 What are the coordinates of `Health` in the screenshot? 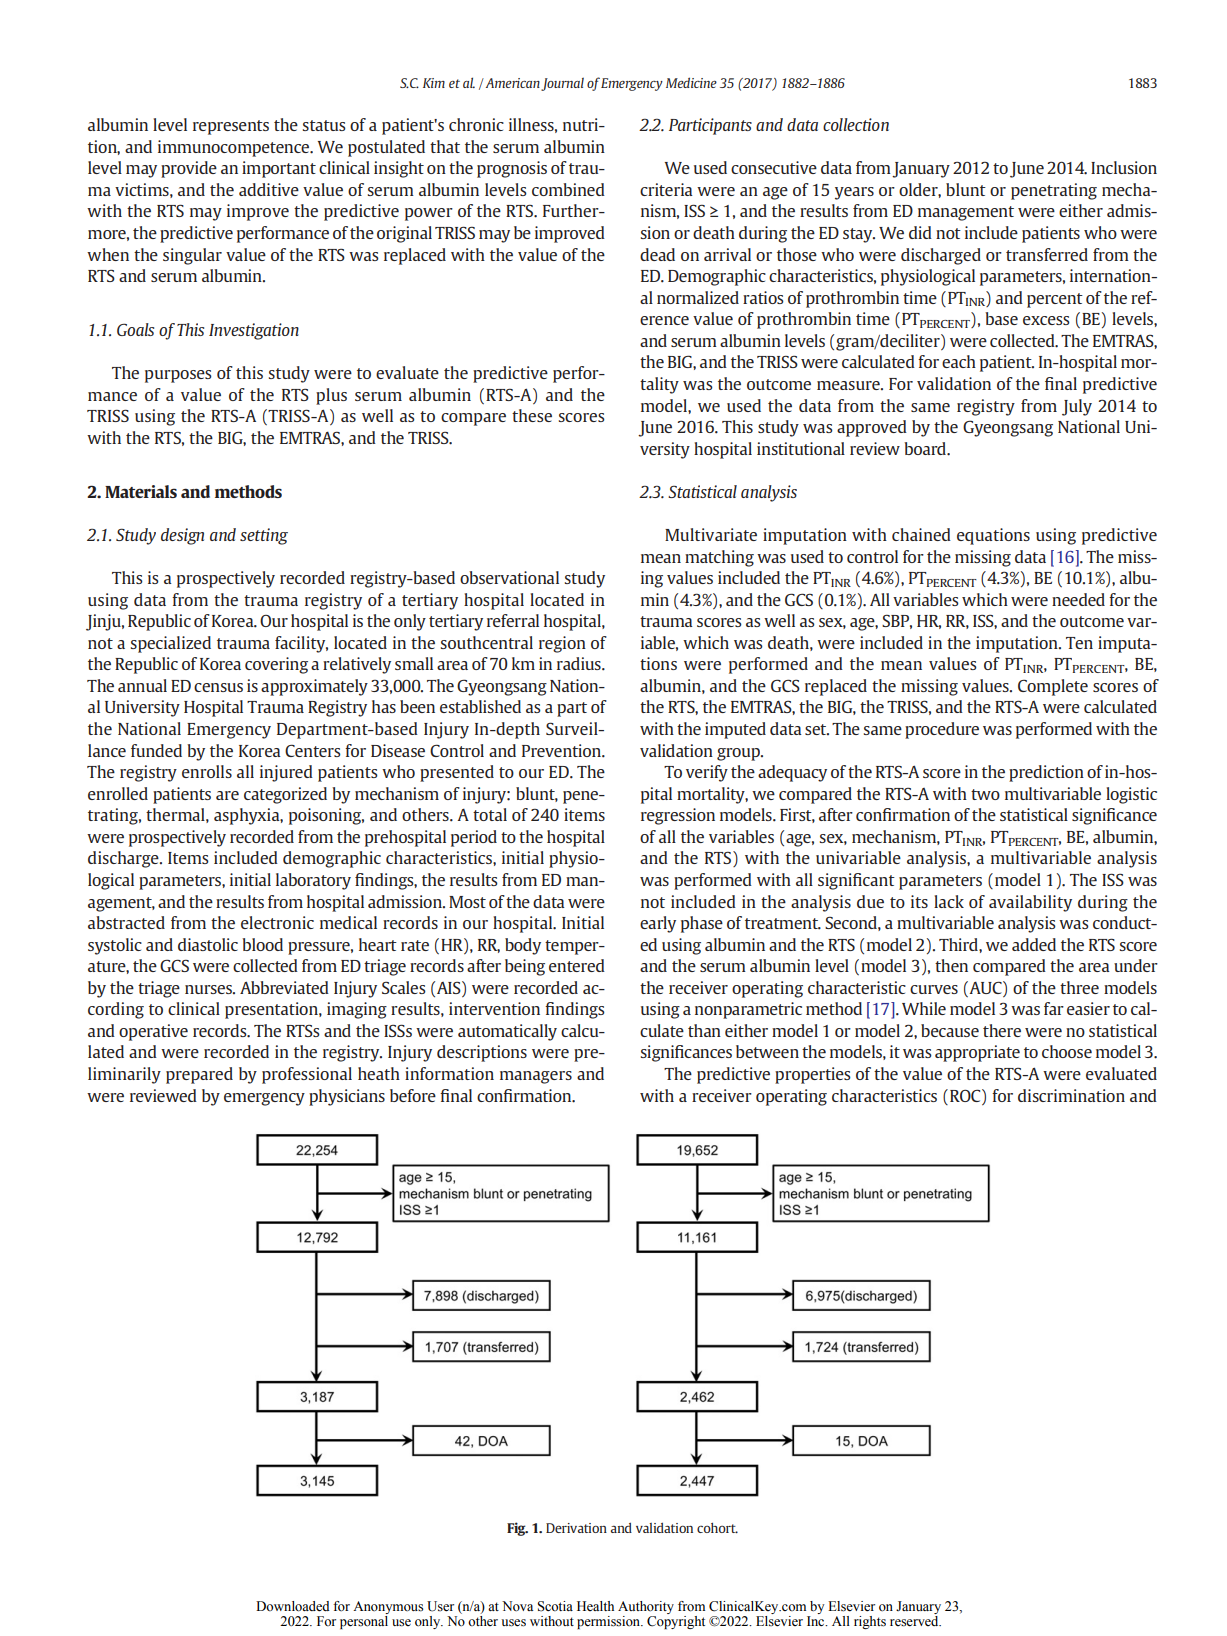 It's located at (595, 1606).
